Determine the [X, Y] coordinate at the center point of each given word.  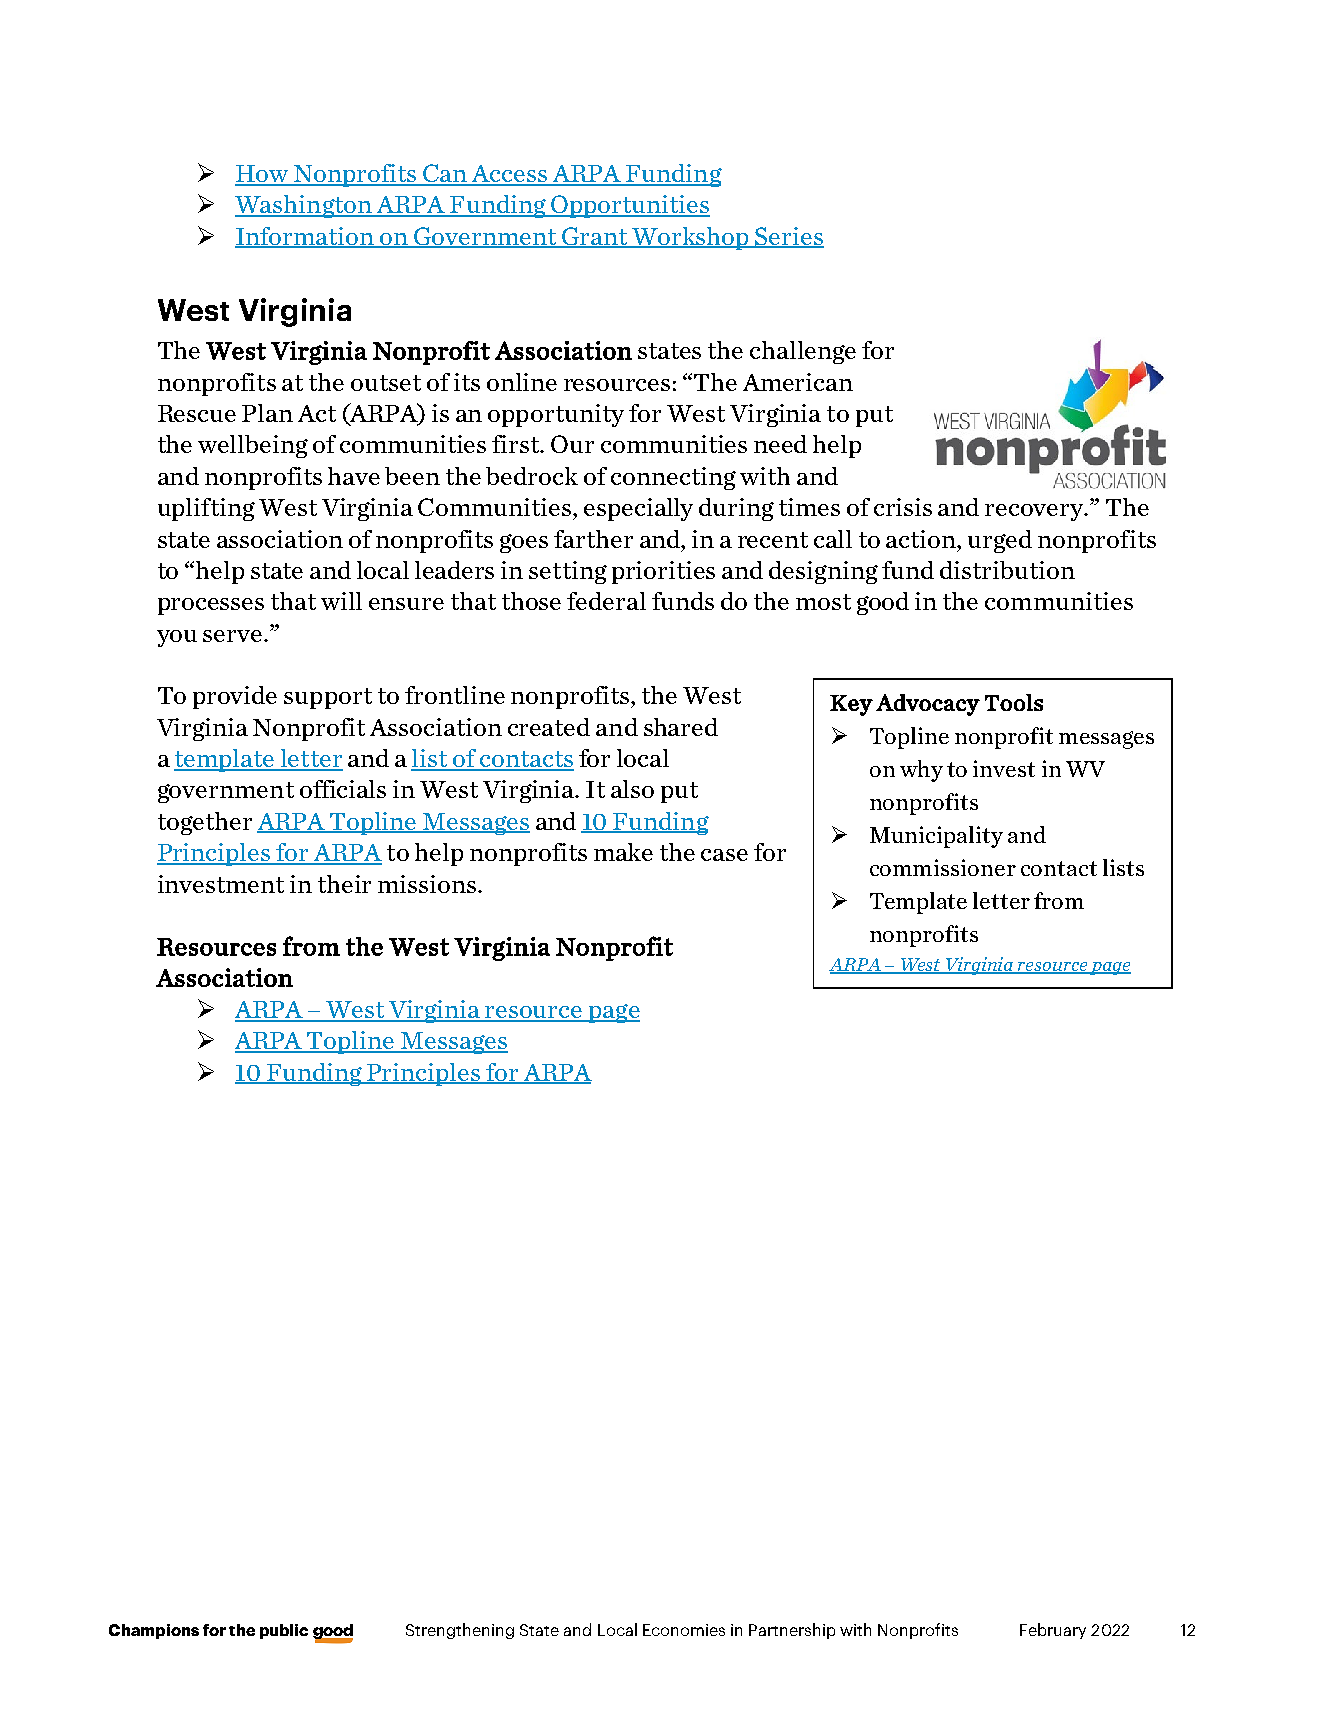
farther [593, 539]
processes [211, 606]
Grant [595, 237]
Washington [304, 206]
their [344, 884]
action [922, 539]
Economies [684, 1630]
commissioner [943, 867]
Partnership [792, 1631]
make [623, 852]
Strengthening [460, 1631]
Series [789, 237]
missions [428, 884]
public [284, 1631]
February [1053, 1631]
